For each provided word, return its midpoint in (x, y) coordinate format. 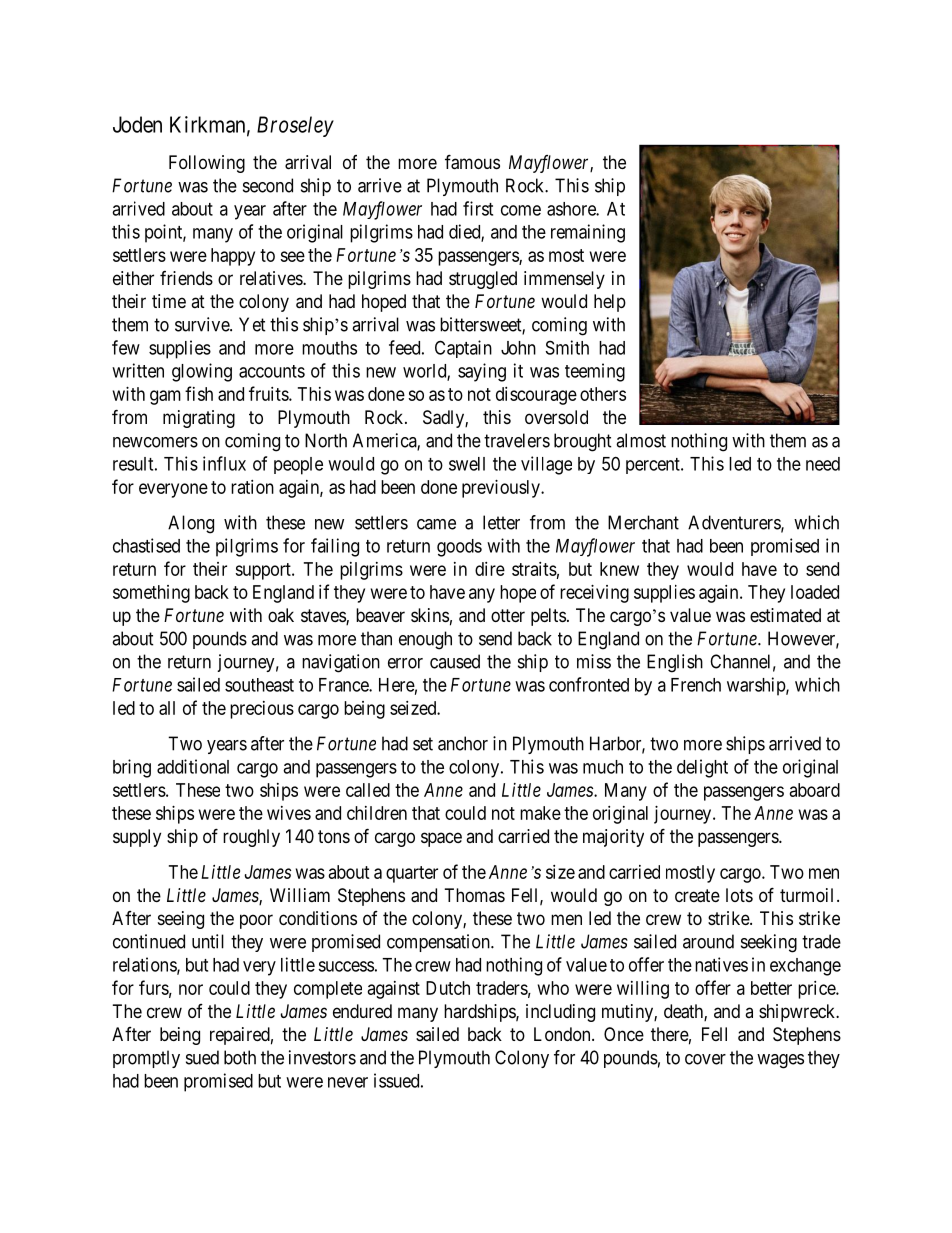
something (151, 594)
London (563, 1034)
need (823, 464)
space (441, 839)
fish (199, 393)
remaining (588, 233)
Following (207, 164)
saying (482, 372)
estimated (785, 615)
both (240, 1057)
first (478, 208)
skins (430, 615)
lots (739, 895)
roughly (251, 838)
